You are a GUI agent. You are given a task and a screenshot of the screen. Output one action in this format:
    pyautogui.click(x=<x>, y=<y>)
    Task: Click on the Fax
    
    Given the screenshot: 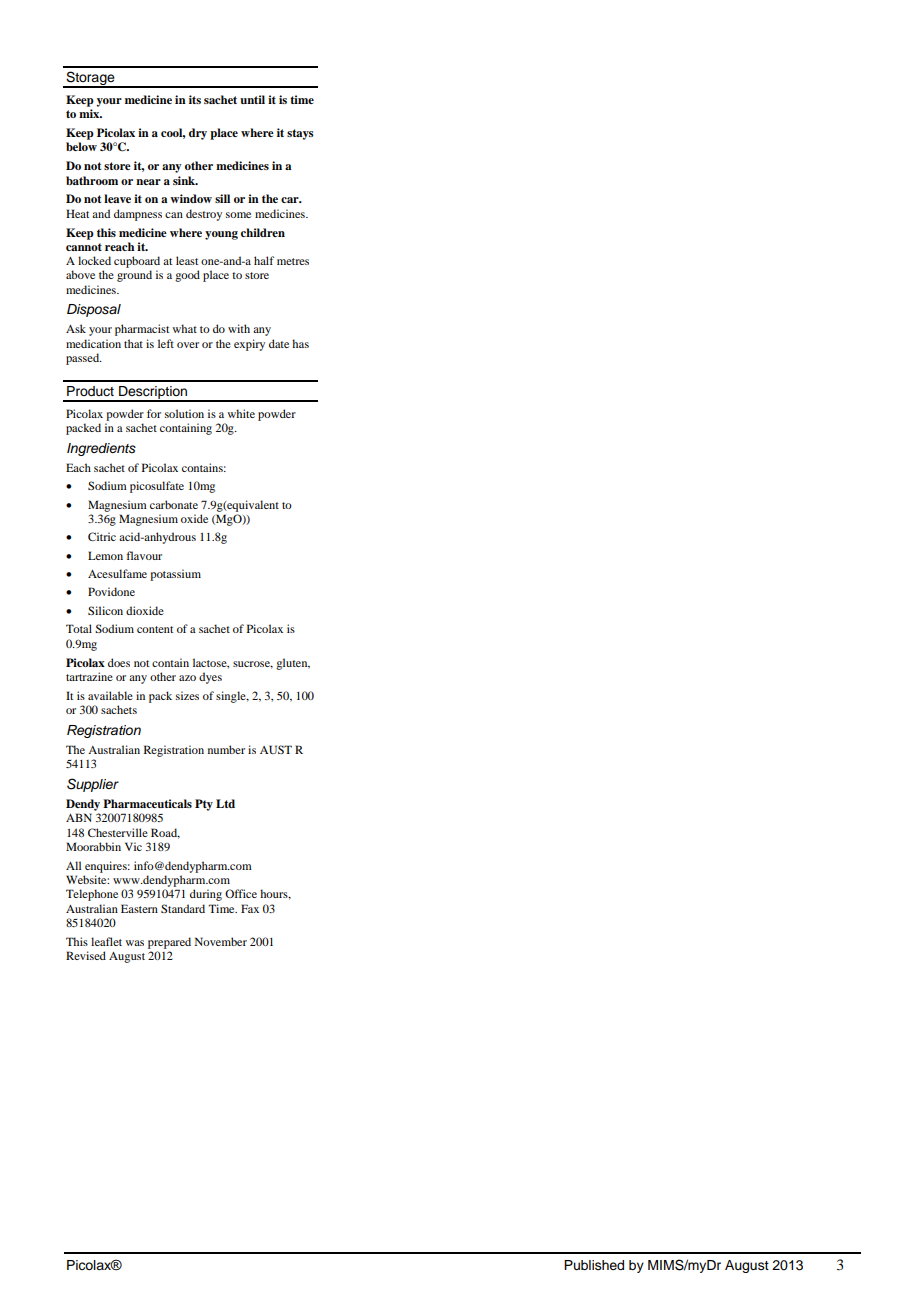 What is the action you would take?
    pyautogui.click(x=250, y=908)
